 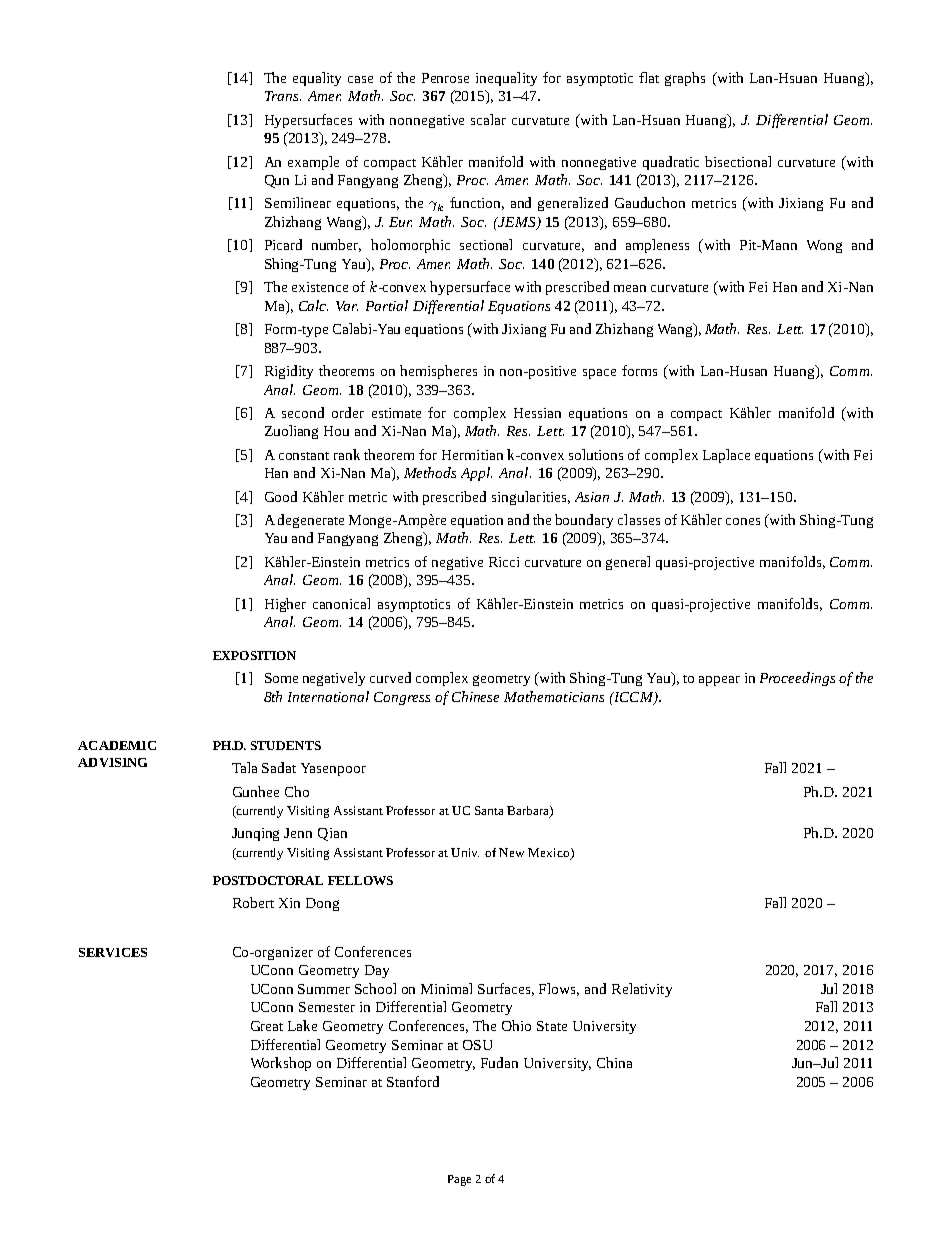 What do you see at coordinates (459, 1180) in the document?
I see `Page` at bounding box center [459, 1180].
